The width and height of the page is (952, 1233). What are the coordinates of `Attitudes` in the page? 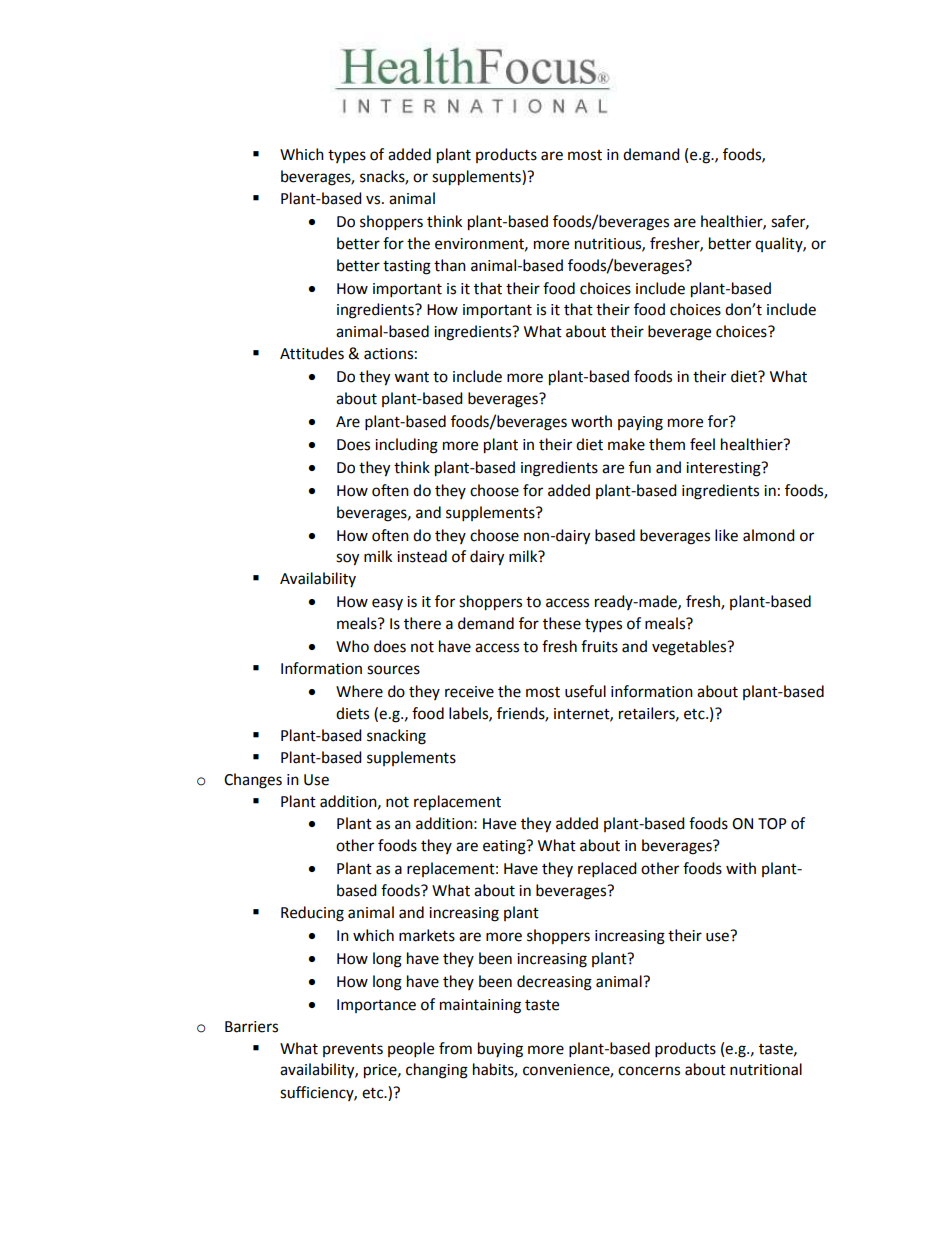 It's located at (312, 353).
